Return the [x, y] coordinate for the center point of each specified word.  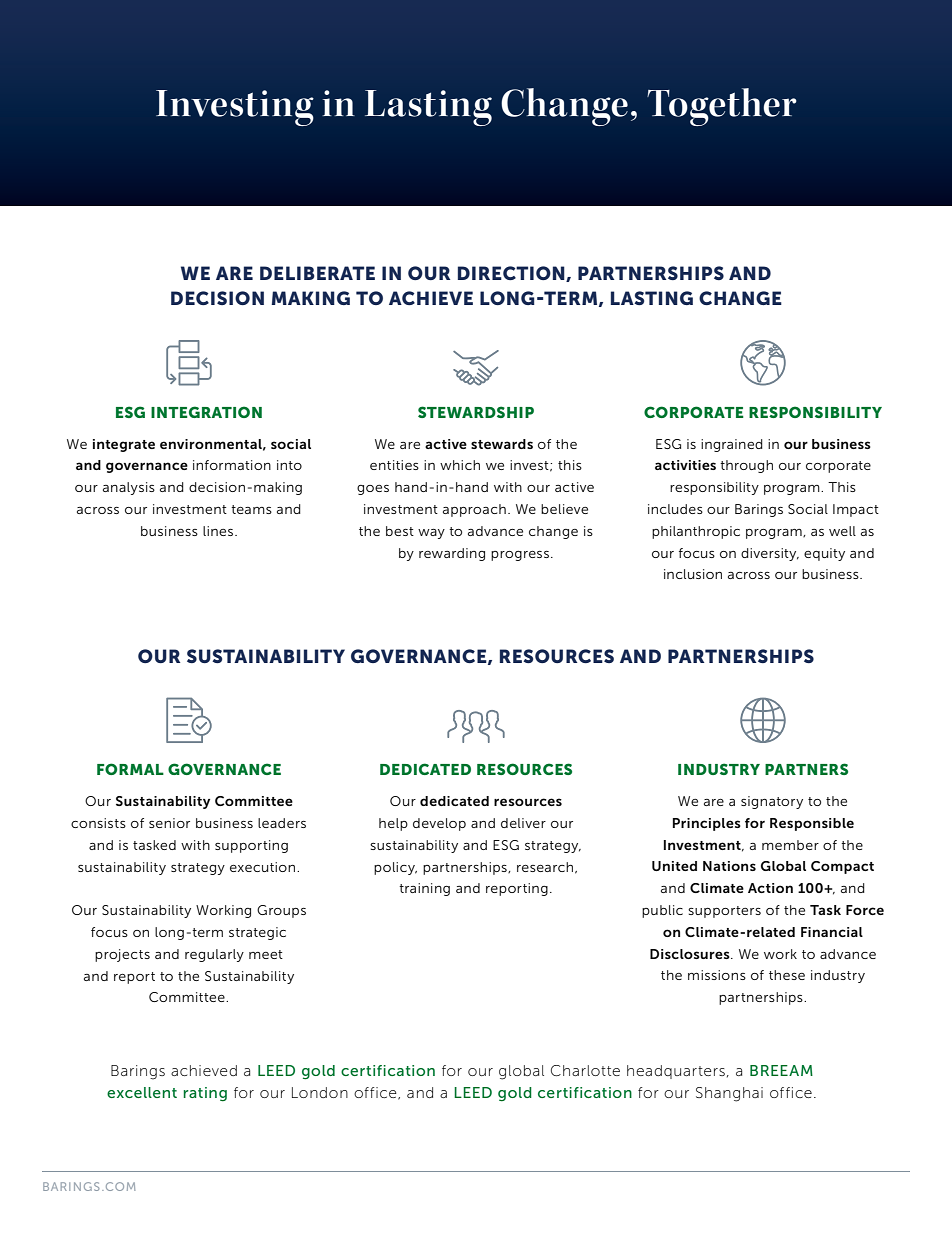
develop [439, 824]
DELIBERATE [317, 273]
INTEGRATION [206, 412]
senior [169, 823]
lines [219, 531]
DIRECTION [512, 274]
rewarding [452, 554]
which [460, 465]
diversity [770, 554]
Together [722, 107]
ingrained [732, 445]
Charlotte [585, 1070]
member [790, 845]
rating [205, 1094]
